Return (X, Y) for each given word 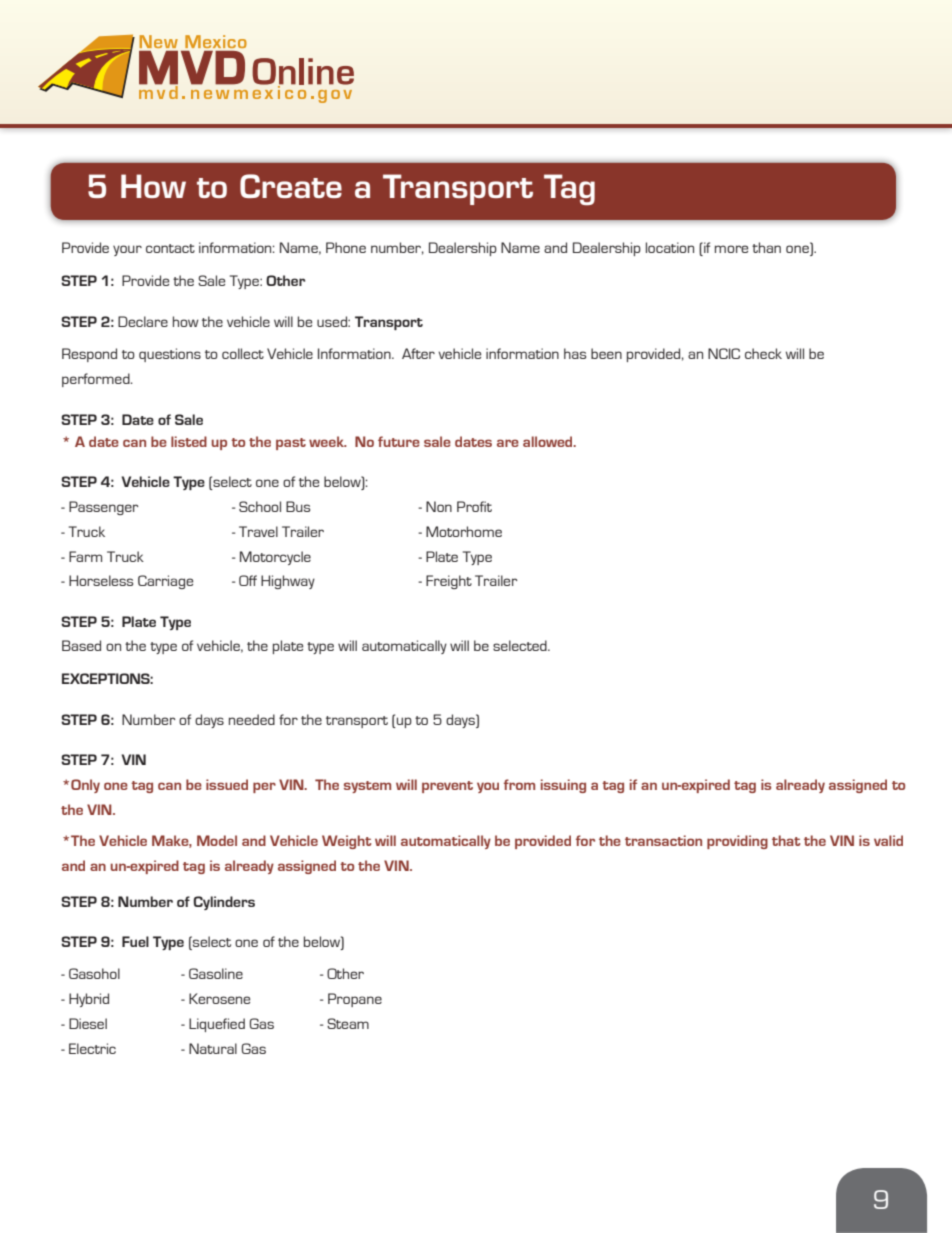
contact (170, 248)
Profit (474, 506)
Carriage (165, 582)
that (786, 840)
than (766, 247)
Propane (355, 1000)
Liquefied (217, 1025)
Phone (346, 247)
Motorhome (464, 531)
